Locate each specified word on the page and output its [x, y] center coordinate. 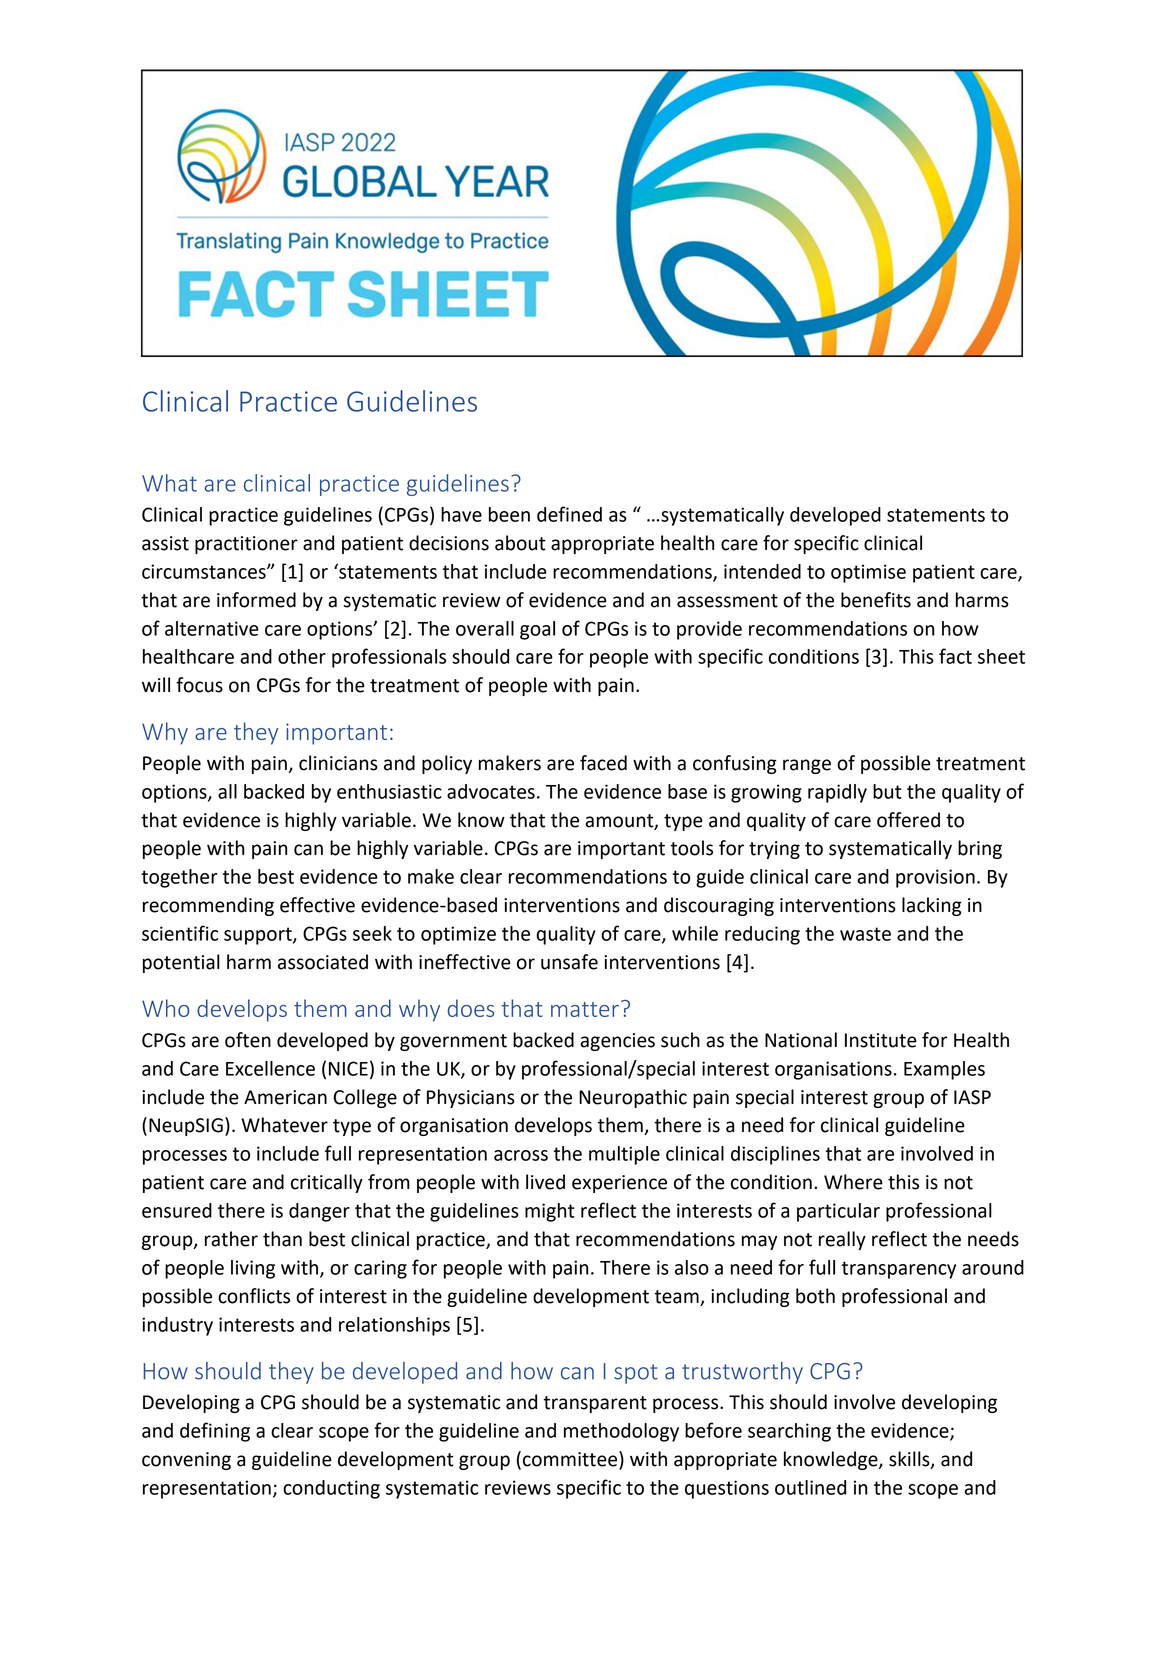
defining [215, 1432]
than [282, 1239]
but [887, 791]
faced [603, 763]
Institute [881, 1040]
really [842, 1240]
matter [585, 1009]
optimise [868, 573]
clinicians [338, 763]
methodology [621, 1432]
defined [569, 514]
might [550, 1212]
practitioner [246, 545]
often [248, 1040]
